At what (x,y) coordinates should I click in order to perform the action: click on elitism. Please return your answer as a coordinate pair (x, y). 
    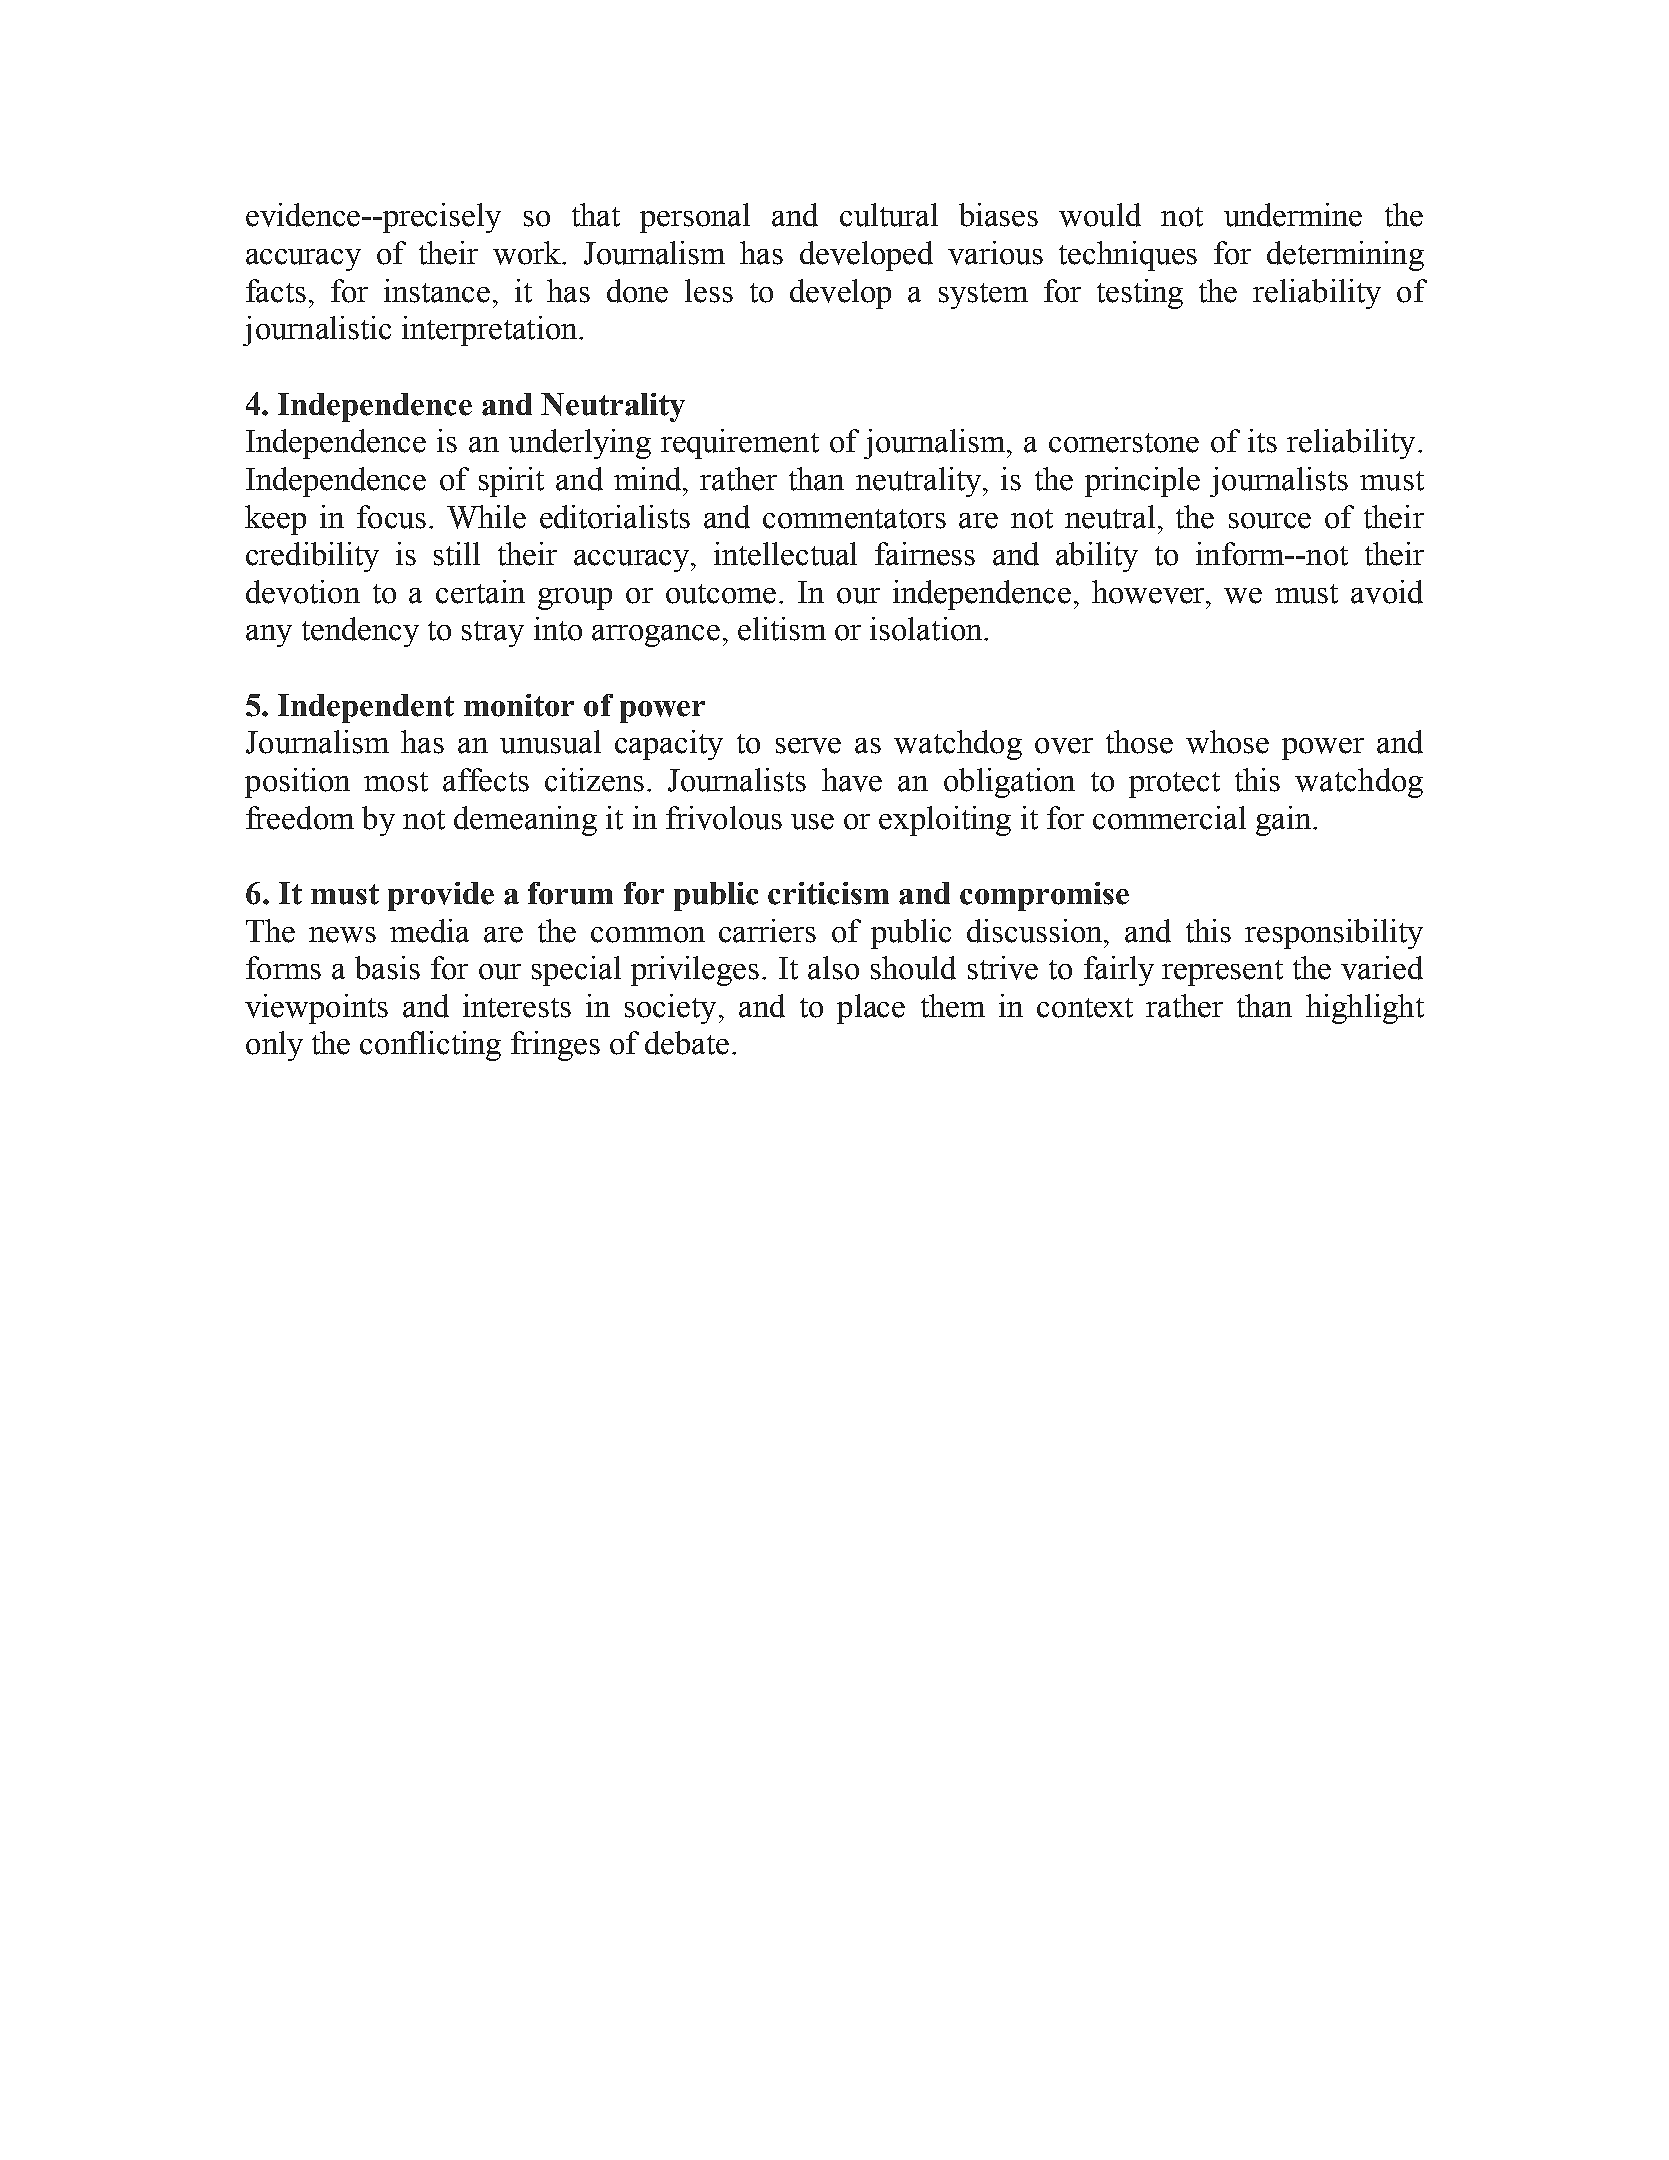
    Looking at the image, I should click on (782, 629).
